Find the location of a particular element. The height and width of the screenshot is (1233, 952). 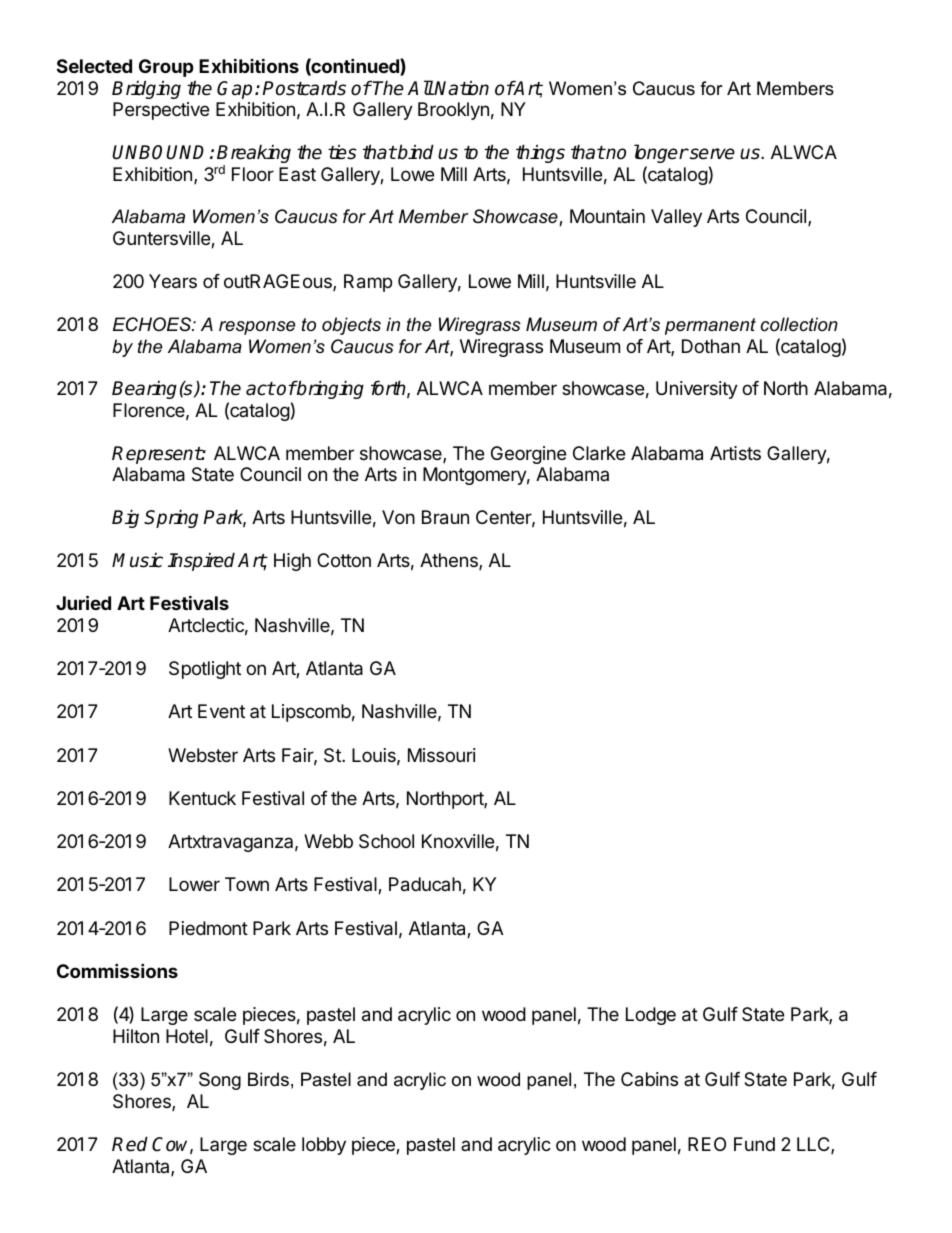

Athens is located at coordinates (450, 561).
